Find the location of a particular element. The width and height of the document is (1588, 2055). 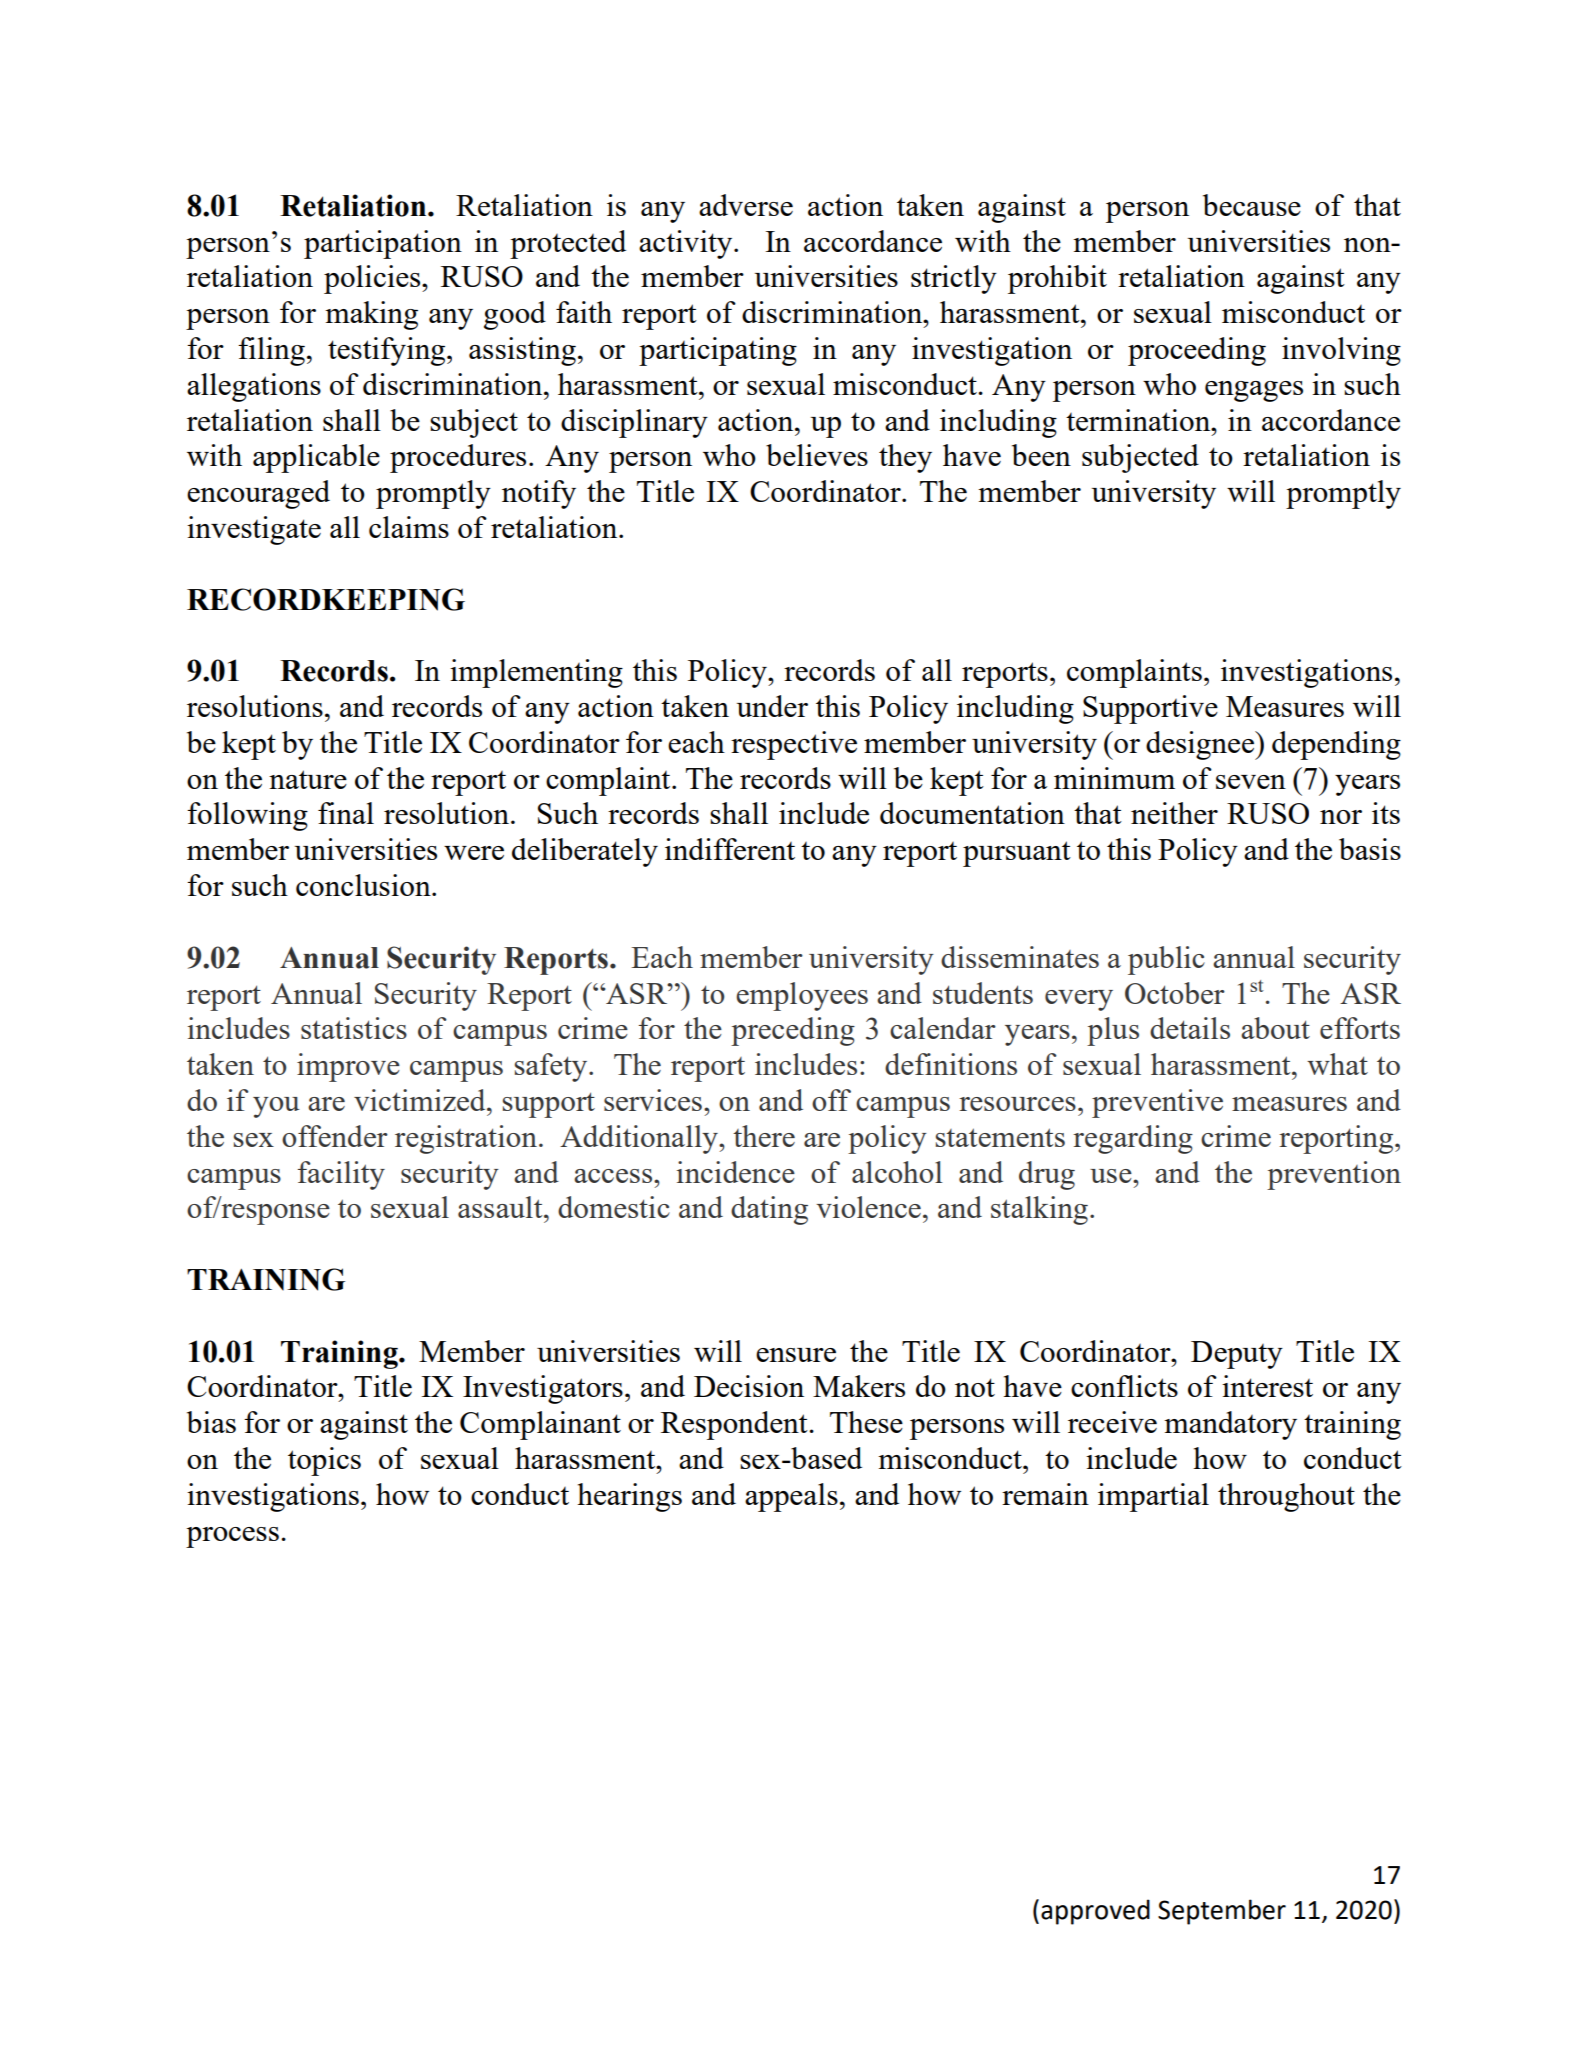

Deputy is located at coordinates (1237, 1355).
